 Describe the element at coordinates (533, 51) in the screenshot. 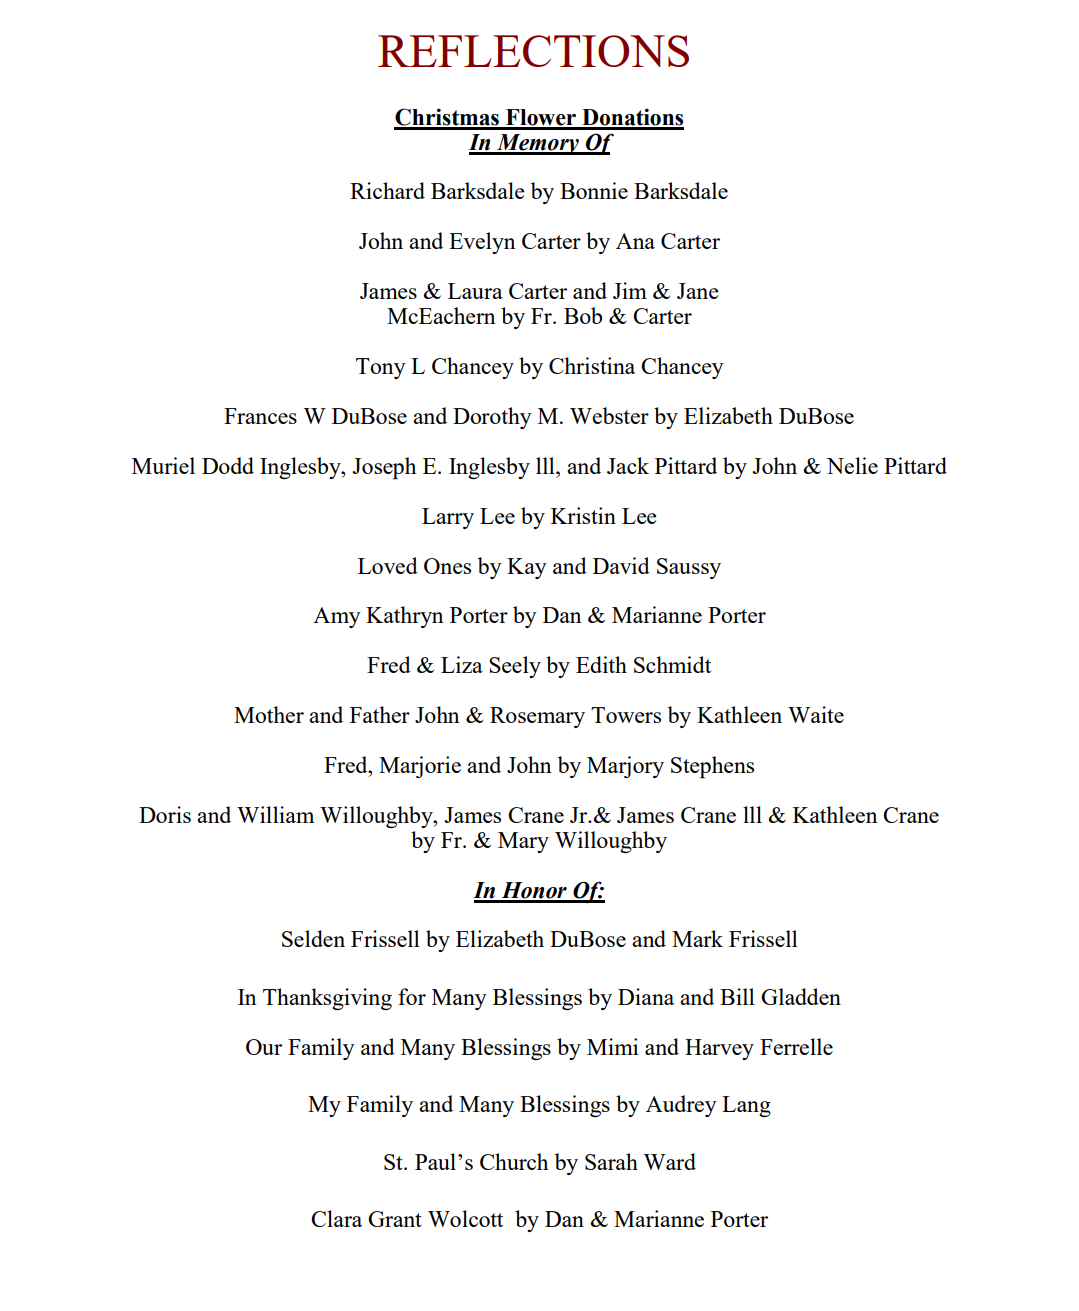

I see `REFLECTIONS` at that location.
